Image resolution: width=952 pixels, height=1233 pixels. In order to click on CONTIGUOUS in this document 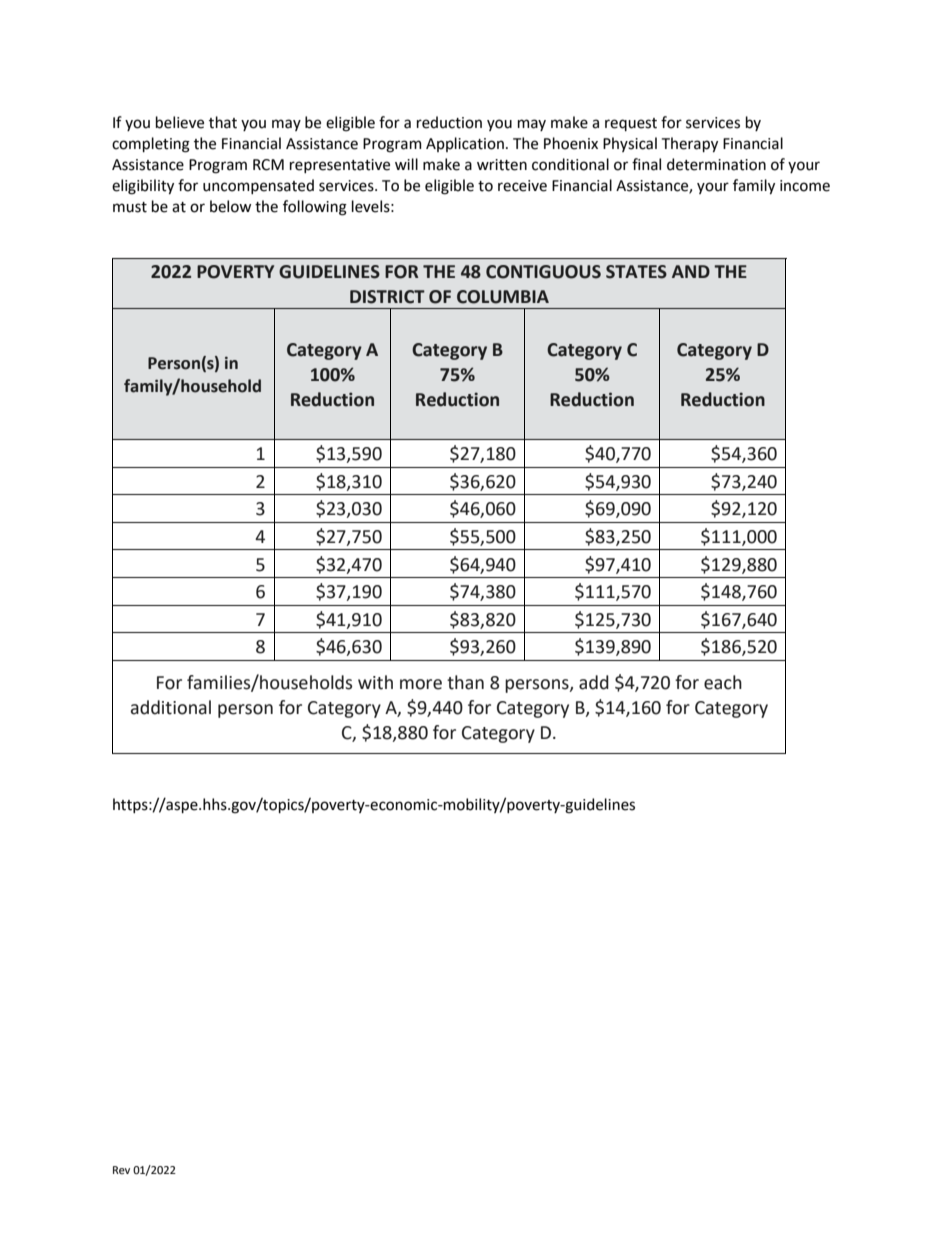, I will do `click(543, 272)`.
